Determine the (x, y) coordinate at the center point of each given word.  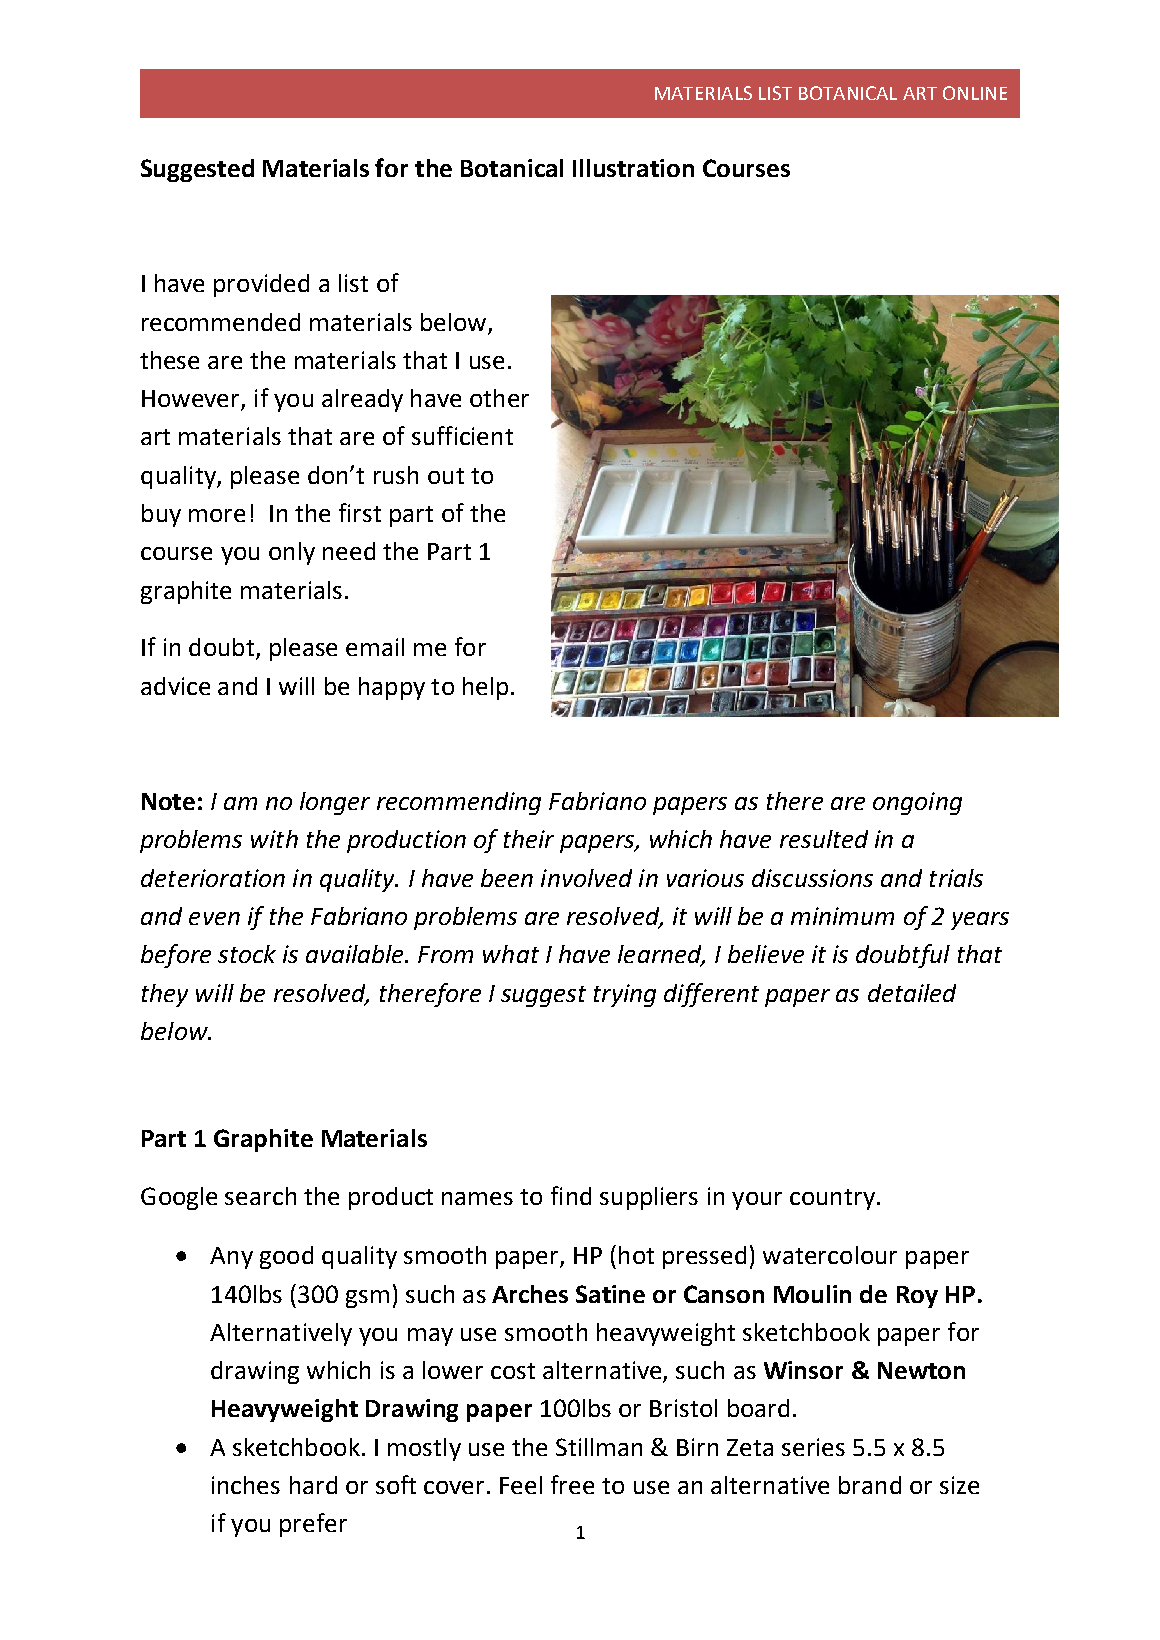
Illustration (633, 168)
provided (261, 285)
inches (246, 1485)
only (292, 553)
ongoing (917, 803)
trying (625, 995)
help (485, 688)
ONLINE (975, 93)
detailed (912, 993)
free (572, 1484)
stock (247, 954)
